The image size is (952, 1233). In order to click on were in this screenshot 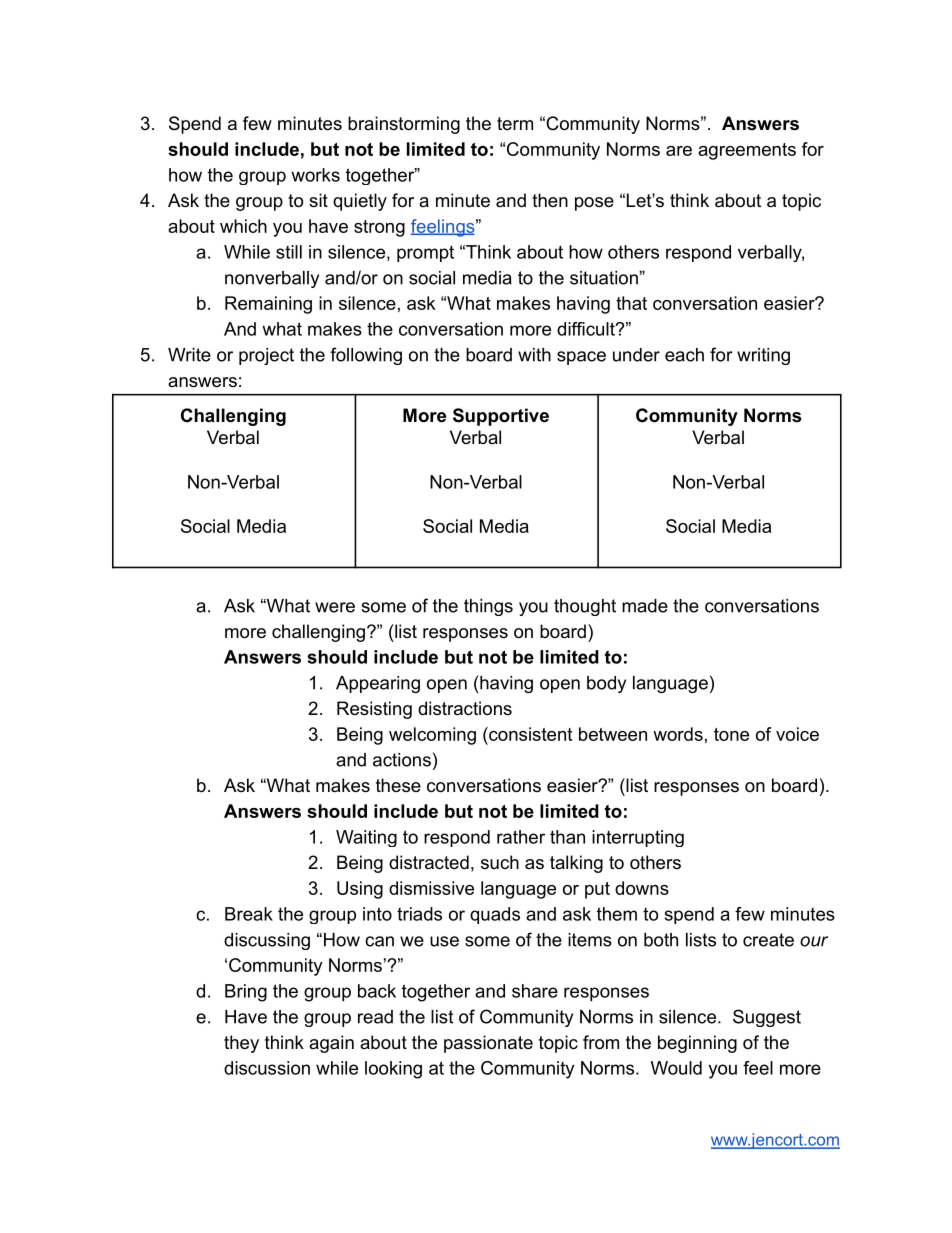, I will do `click(335, 607)`.
